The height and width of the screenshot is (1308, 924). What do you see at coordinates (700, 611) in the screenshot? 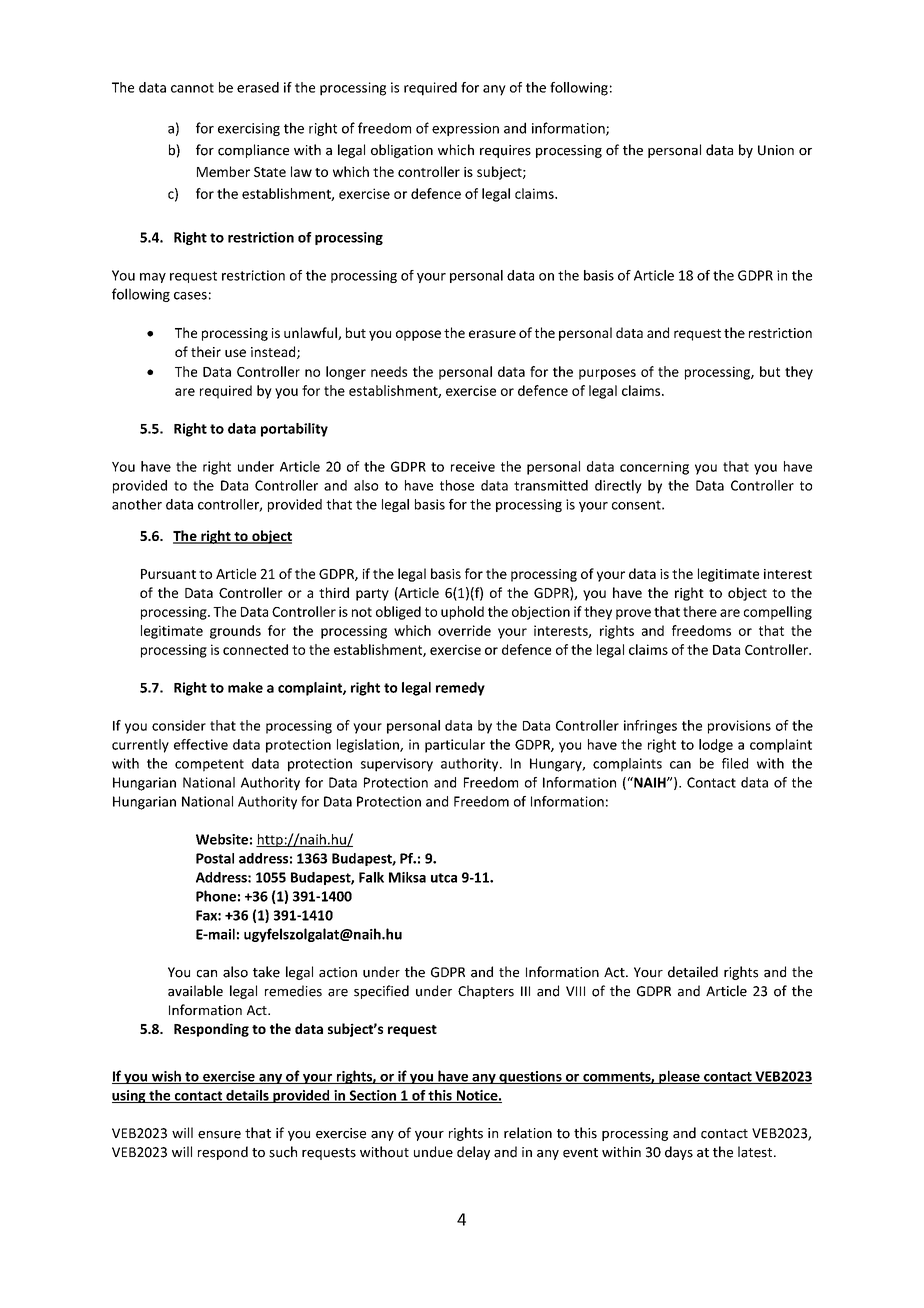
I see `there` at bounding box center [700, 611].
